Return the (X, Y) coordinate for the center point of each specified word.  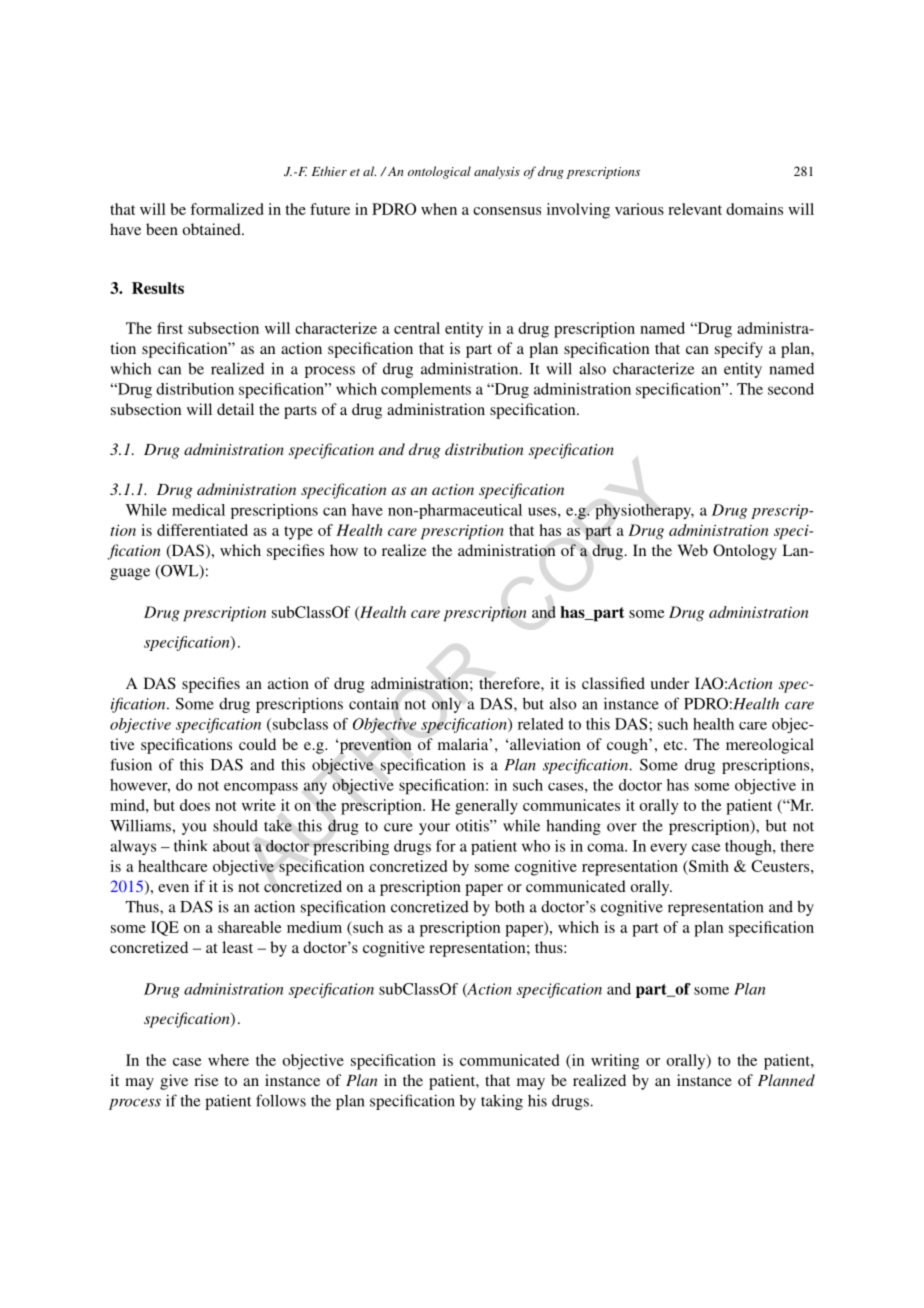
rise (206, 1080)
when (439, 209)
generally (486, 807)
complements (426, 391)
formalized (227, 209)
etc (673, 745)
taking (502, 1102)
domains (754, 209)
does (195, 805)
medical (198, 510)
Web (693, 550)
